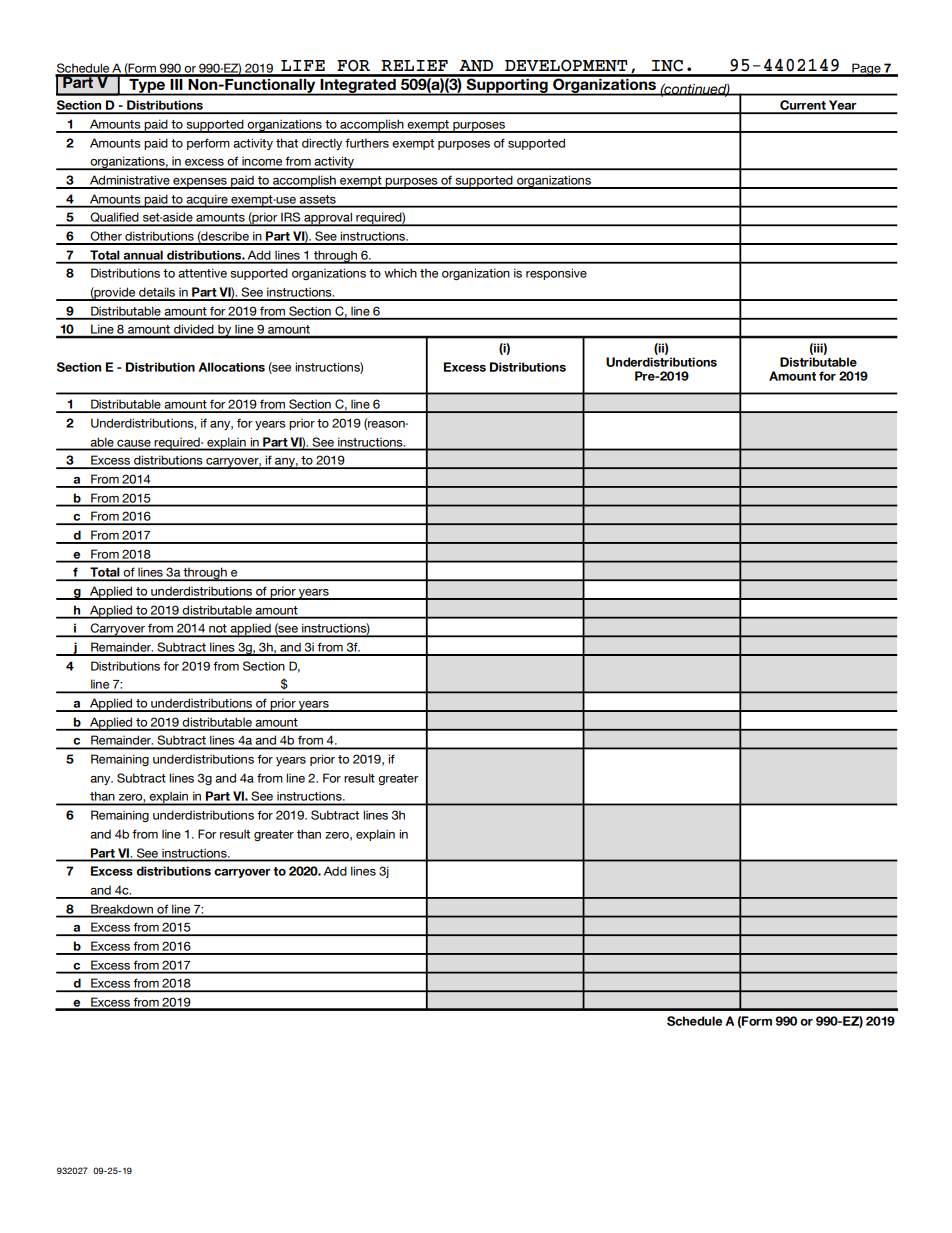 This image has height=1233, width=952. What do you see at coordinates (231, 367) in the image?
I see `Allocations` at bounding box center [231, 367].
